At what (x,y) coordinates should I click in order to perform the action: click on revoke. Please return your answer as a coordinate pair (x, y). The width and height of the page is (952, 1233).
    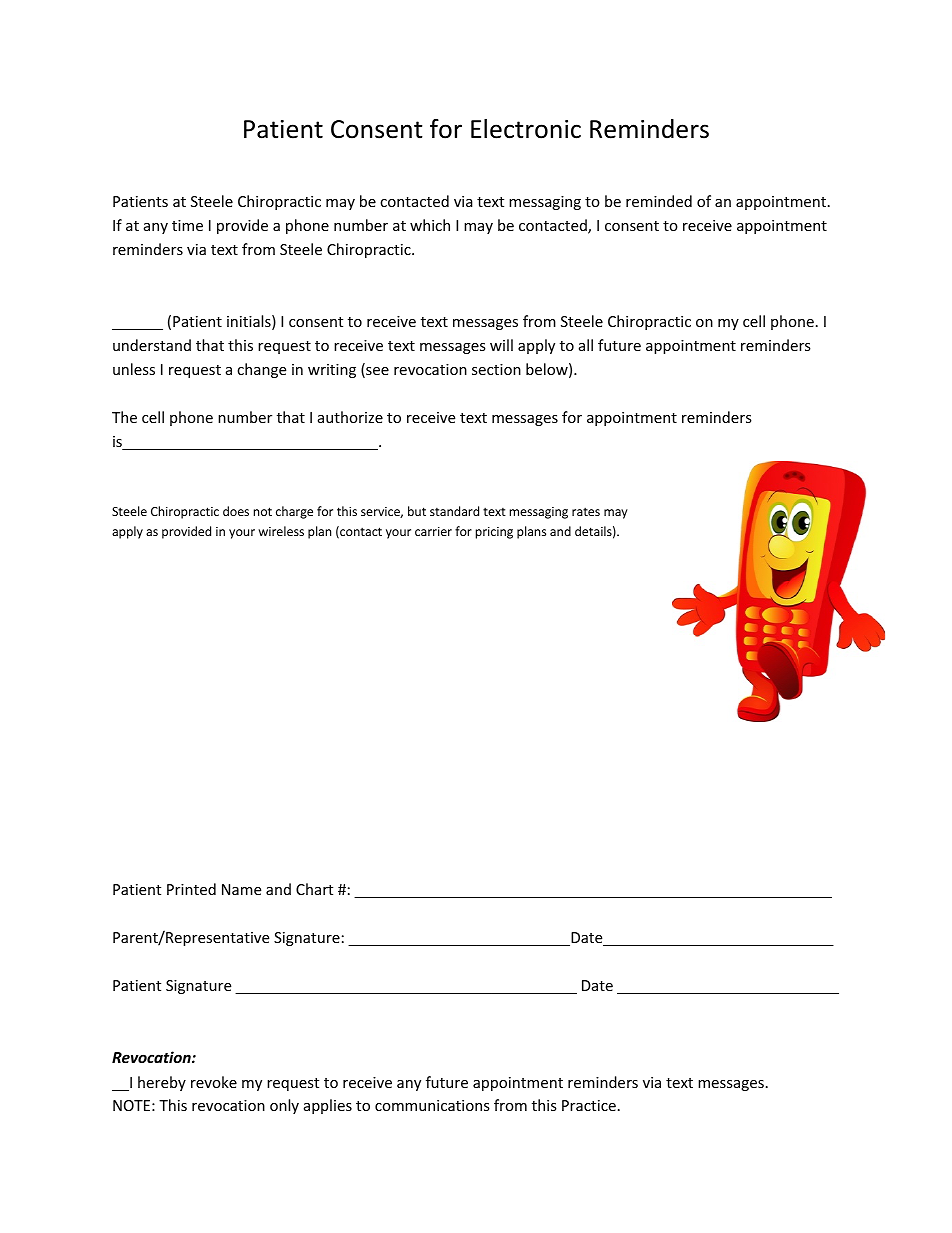
    Looking at the image, I should click on (214, 1082).
